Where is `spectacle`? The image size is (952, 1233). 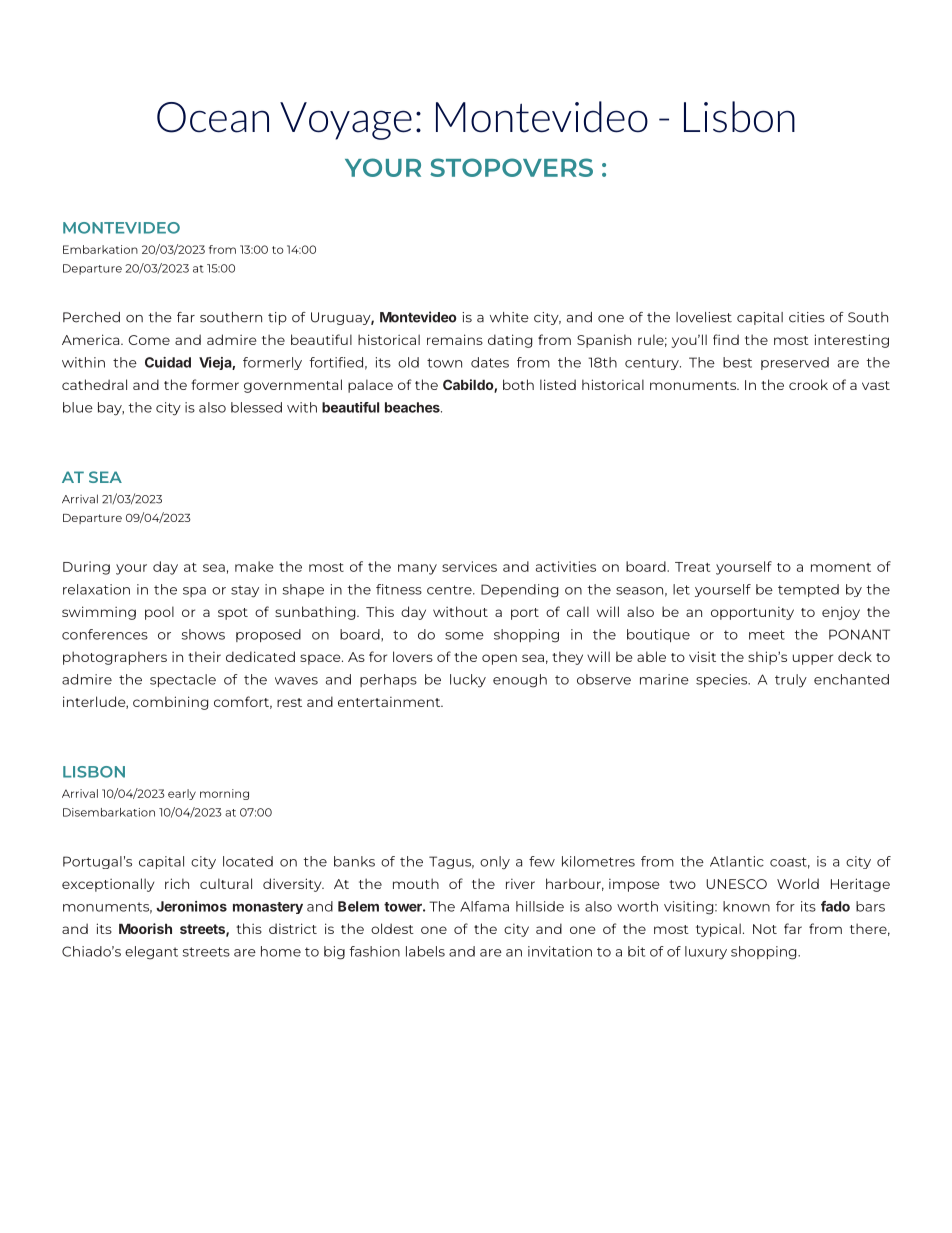
spectacle is located at coordinates (183, 680).
